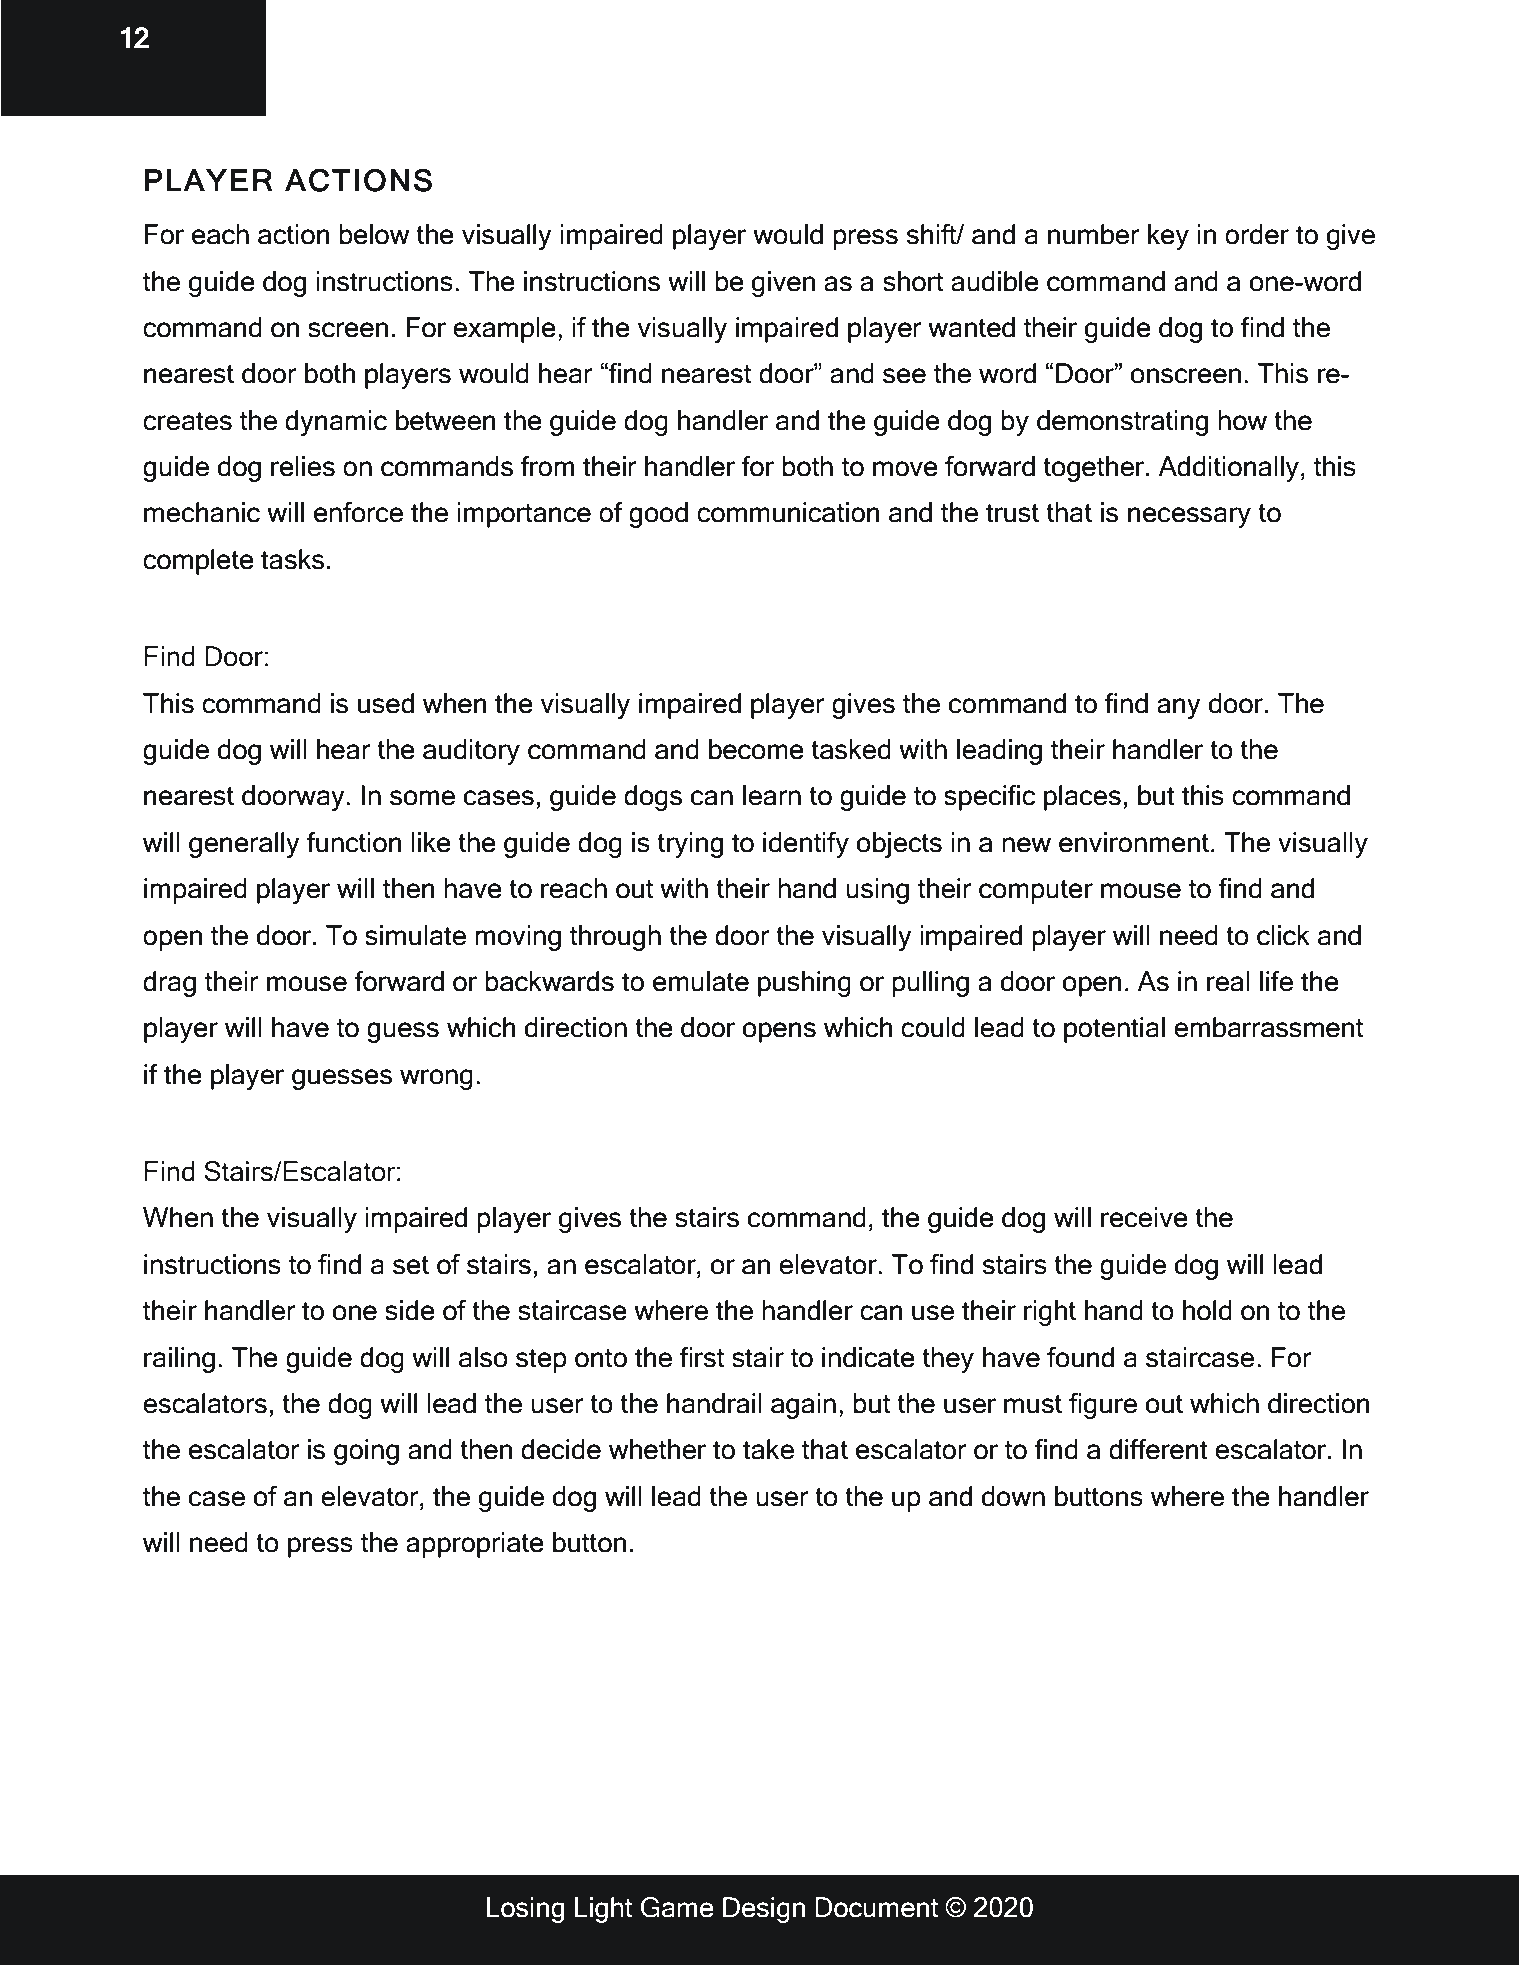 The height and width of the screenshot is (1965, 1519). What do you see at coordinates (374, 234) in the screenshot?
I see `below` at bounding box center [374, 234].
